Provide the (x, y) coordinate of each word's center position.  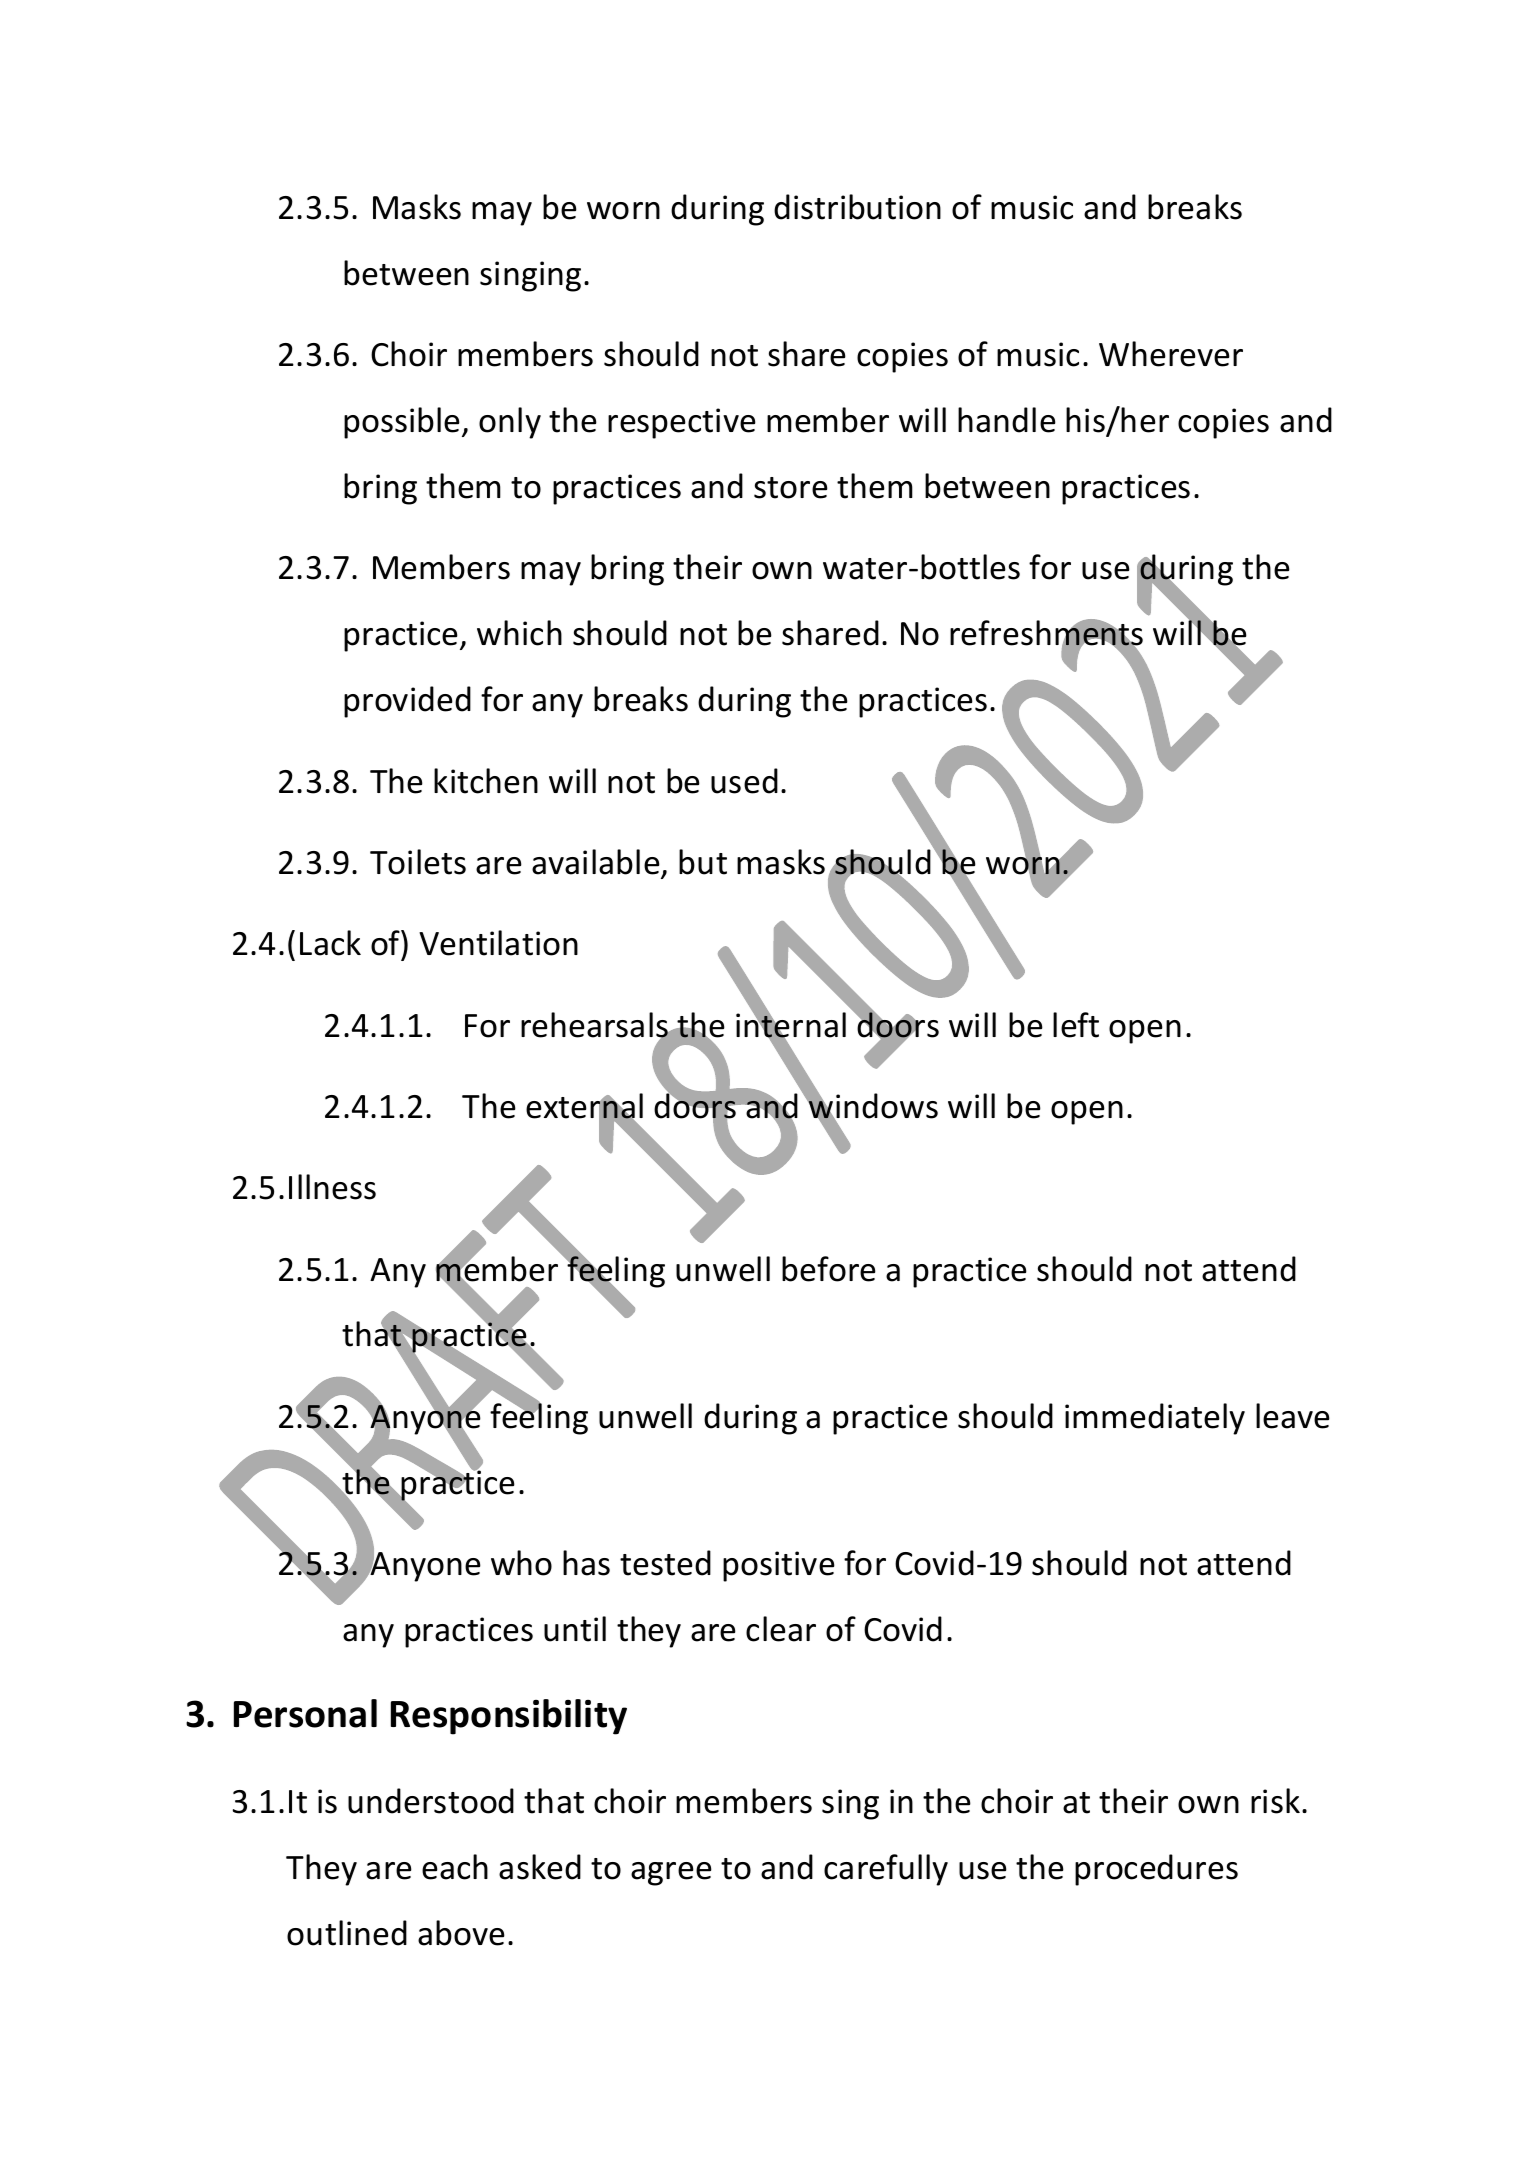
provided (407, 702)
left (1076, 1025)
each (455, 1867)
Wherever (1171, 354)
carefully (886, 1870)
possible (403, 423)
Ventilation (498, 943)
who (521, 1563)
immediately (1155, 1419)
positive (779, 1566)
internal (791, 1025)
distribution (857, 207)
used (744, 781)
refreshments (1046, 634)
